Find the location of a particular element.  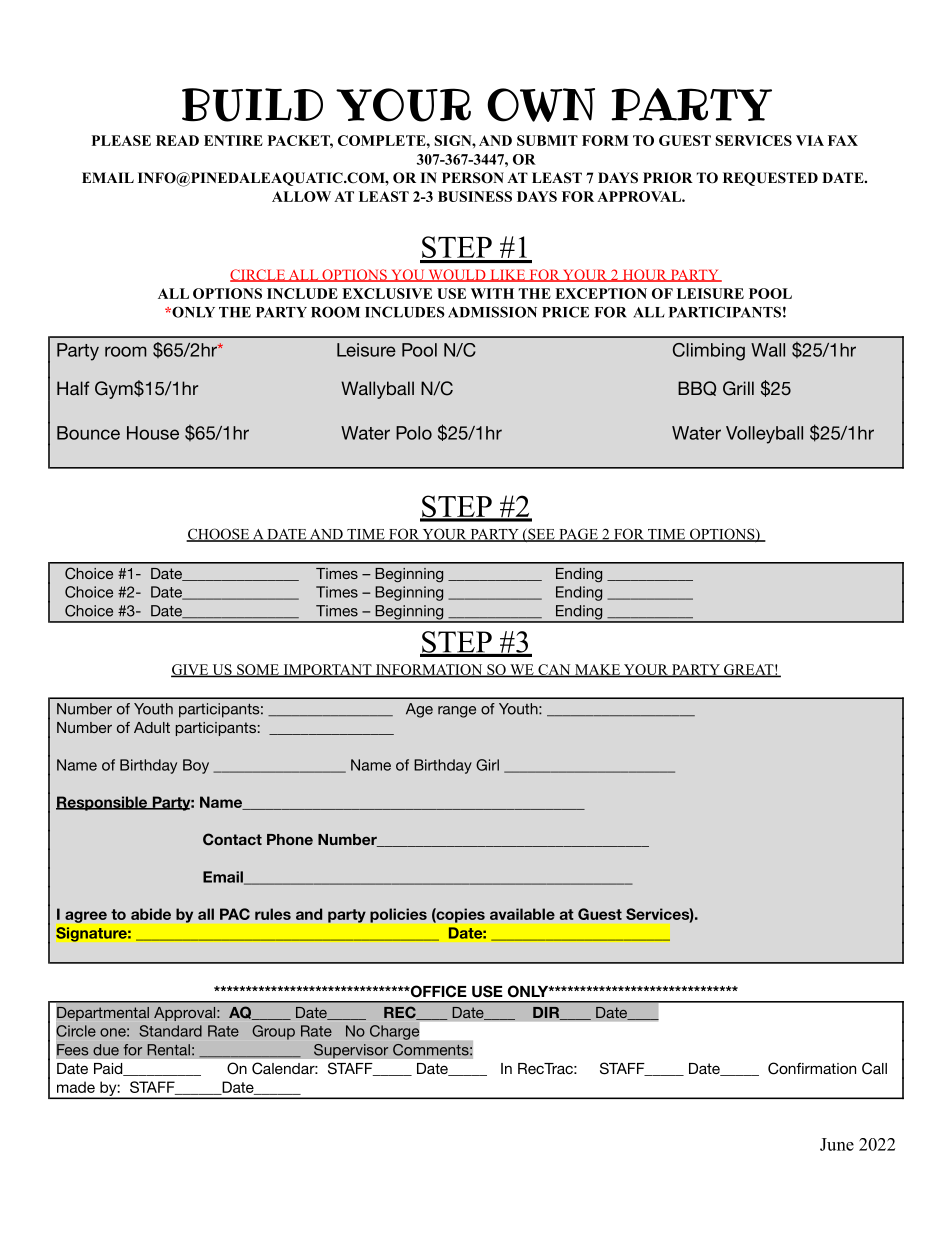

CAN is located at coordinates (554, 670).
